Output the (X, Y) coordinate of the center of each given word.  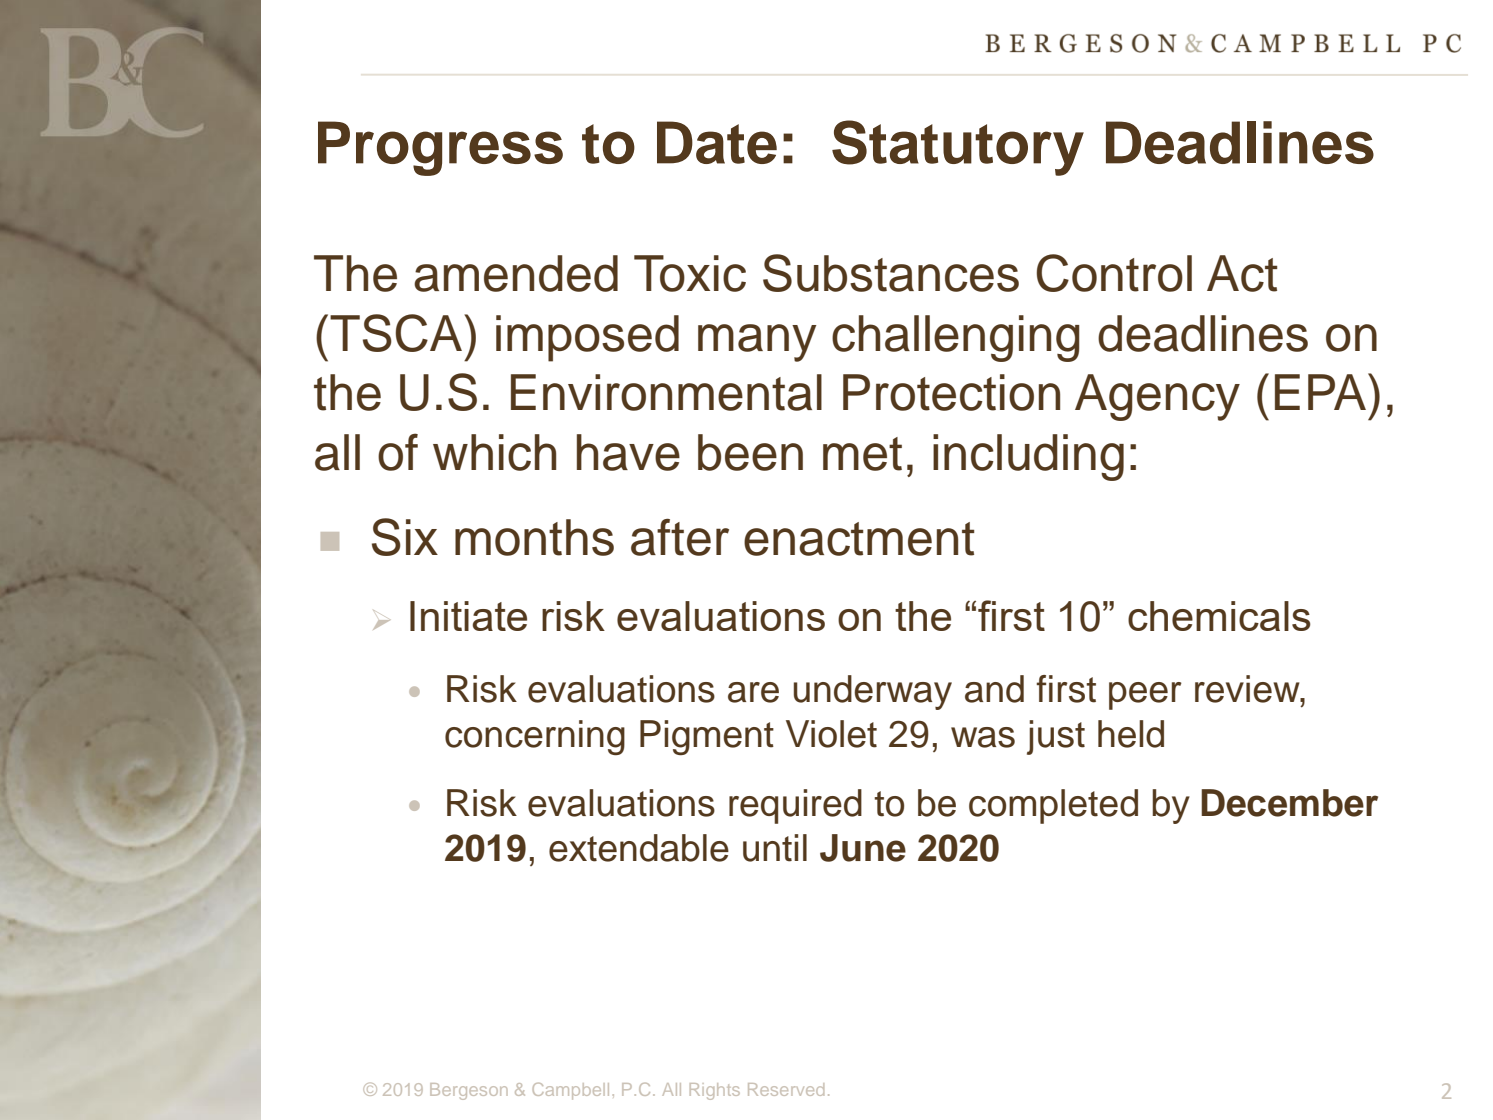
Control (1114, 273)
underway (873, 692)
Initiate (468, 616)
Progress (440, 148)
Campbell (571, 1091)
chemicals (1219, 616)
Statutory (958, 148)
